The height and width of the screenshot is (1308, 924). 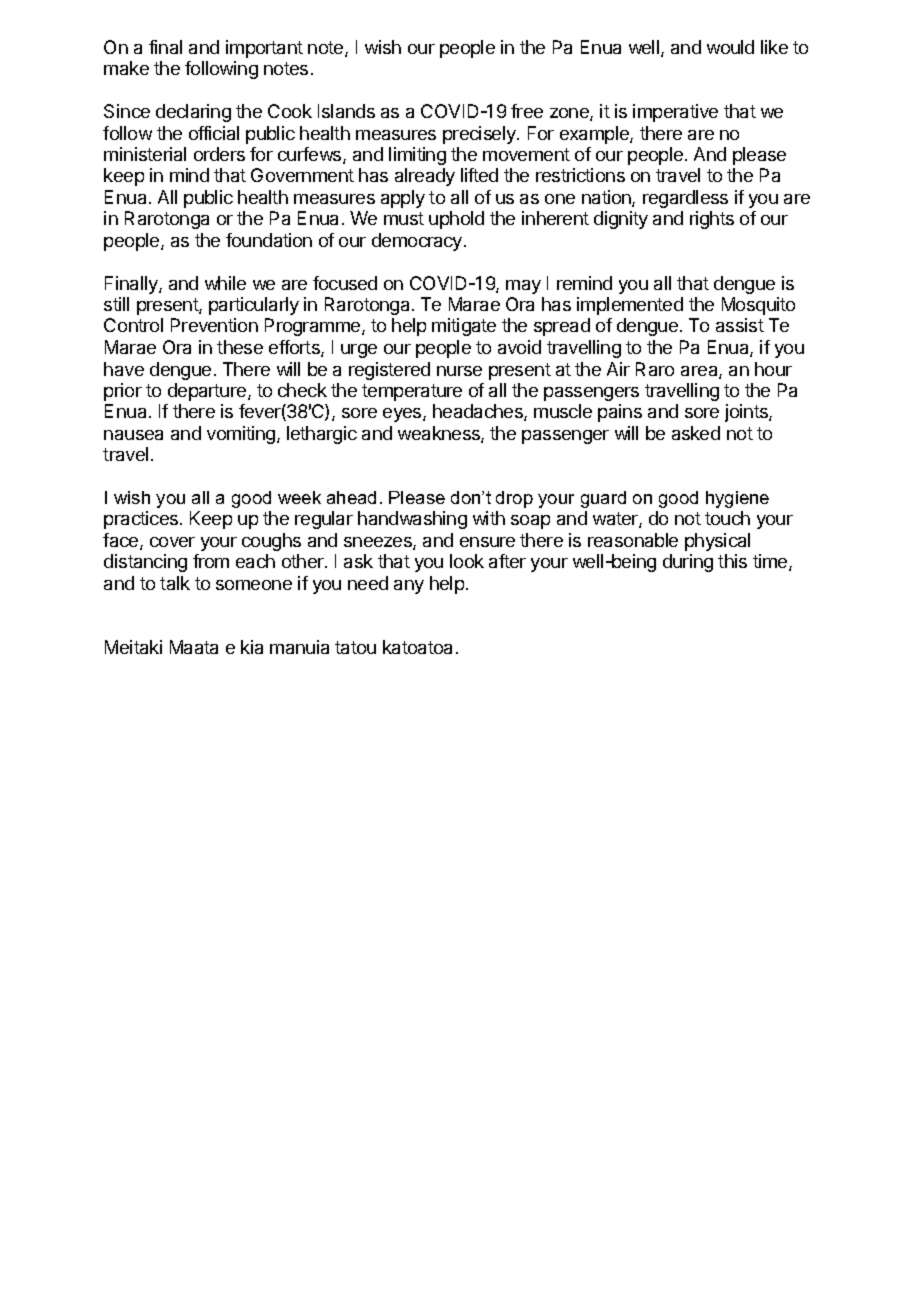 What do you see at coordinates (730, 47) in the screenshot?
I see `would` at bounding box center [730, 47].
